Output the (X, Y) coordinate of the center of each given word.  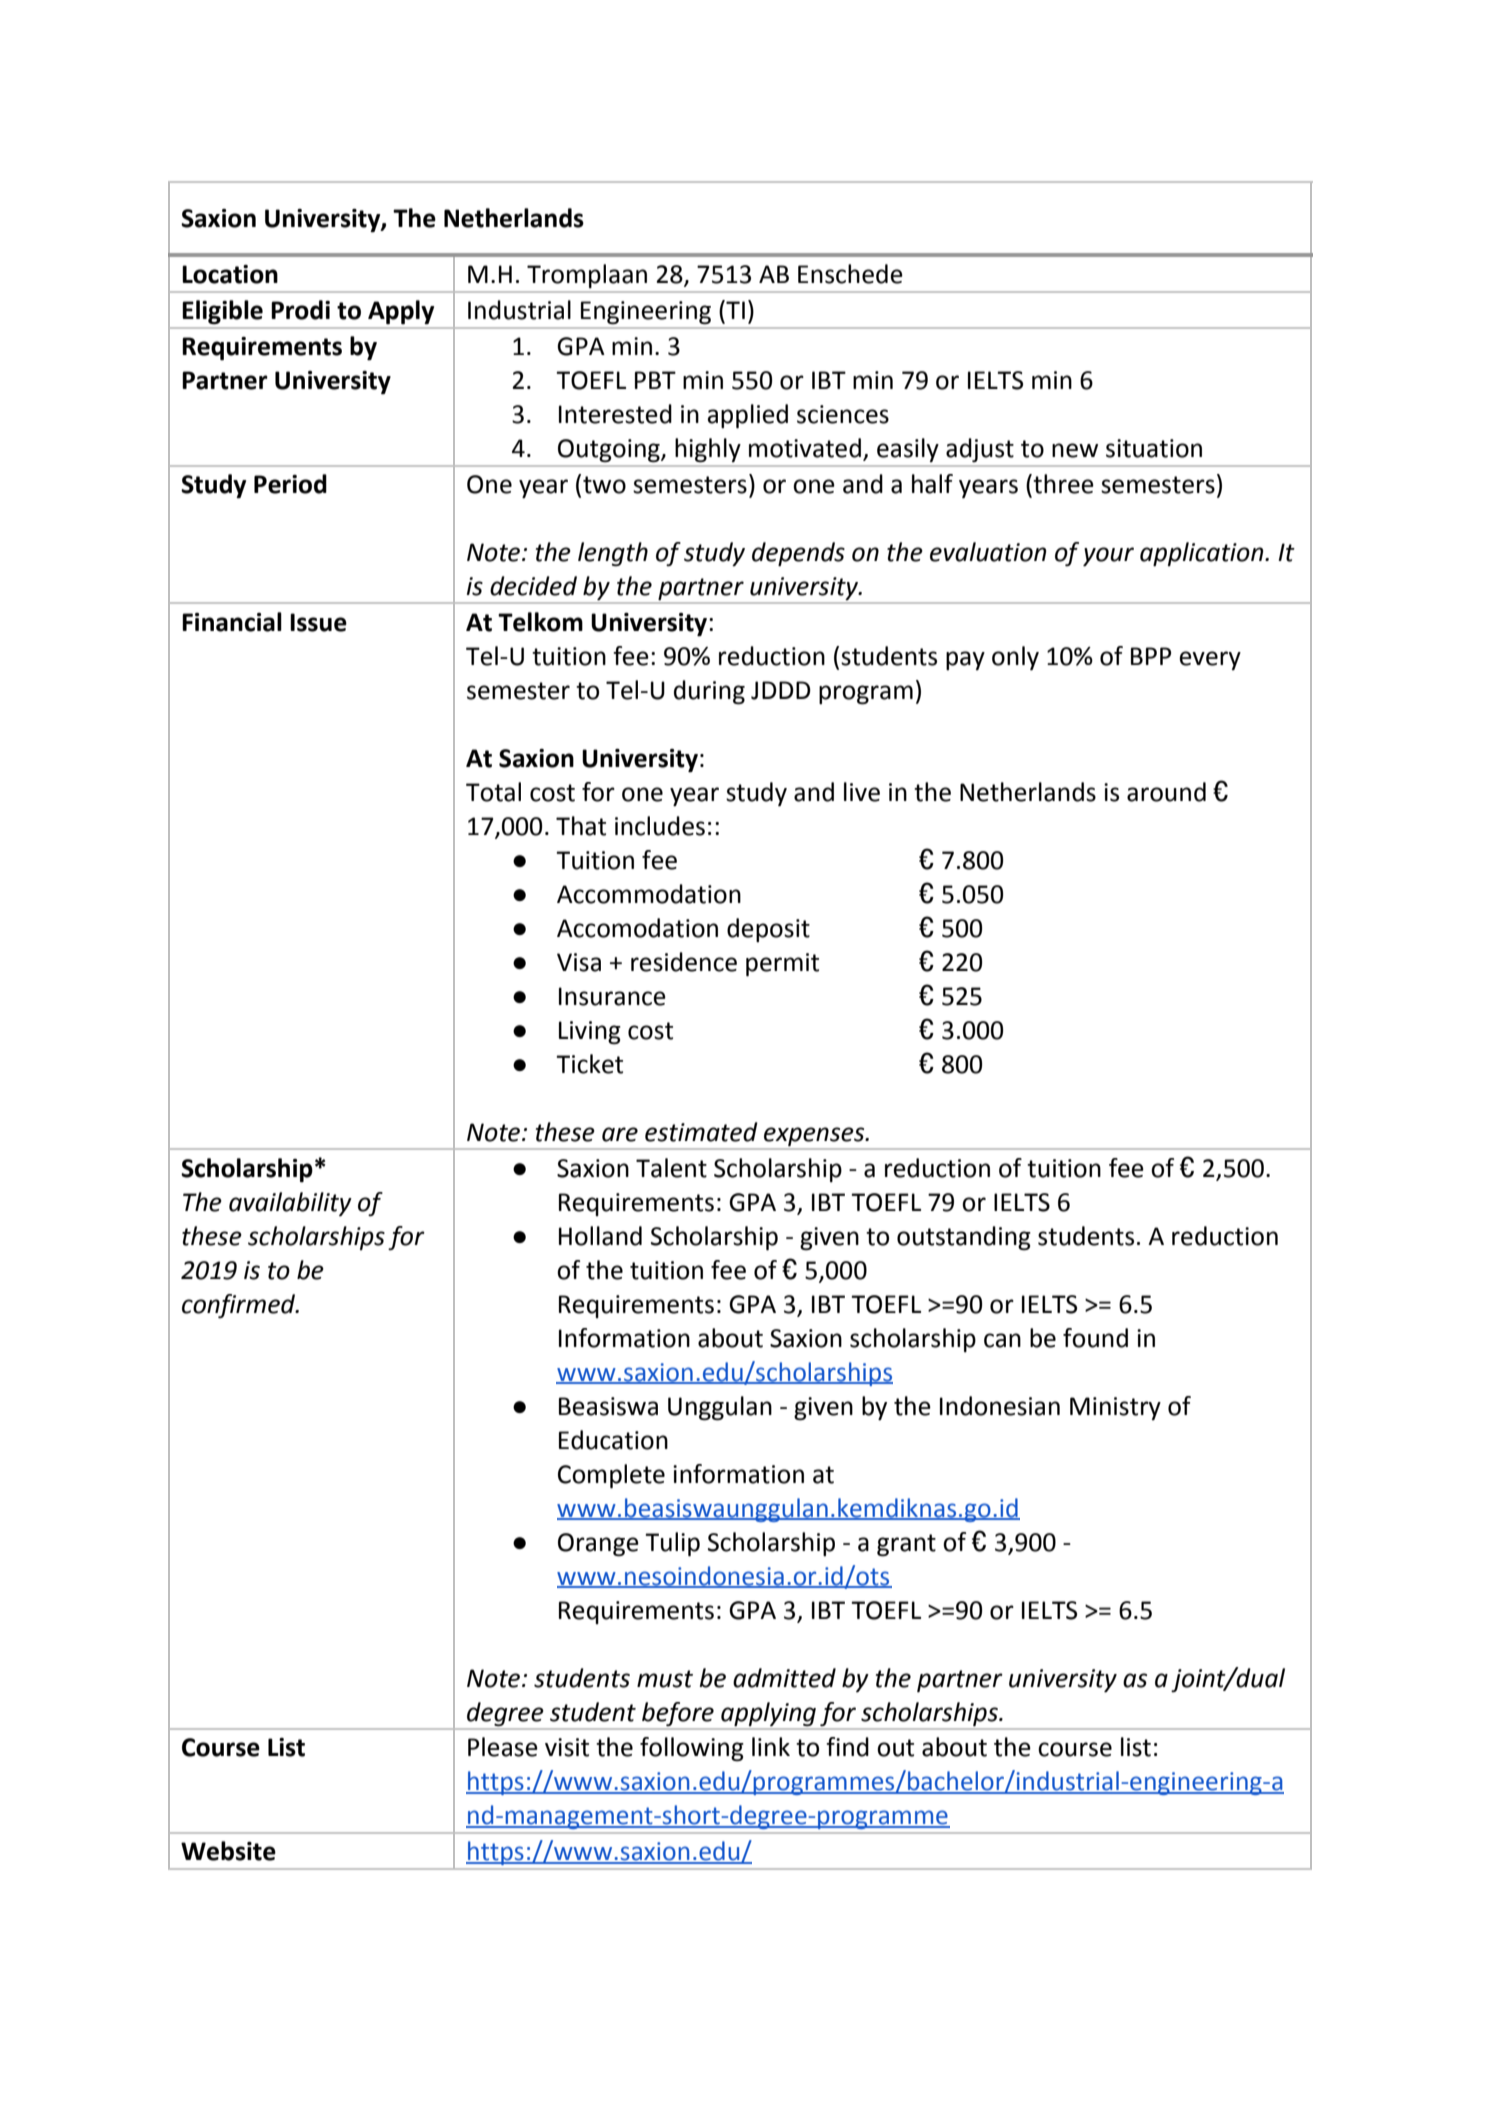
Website (228, 1851)
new (1075, 450)
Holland (600, 1236)
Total (493, 792)
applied (748, 416)
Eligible (223, 312)
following (692, 1749)
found (1095, 1338)
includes (660, 826)
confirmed (240, 1306)
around (1166, 792)
